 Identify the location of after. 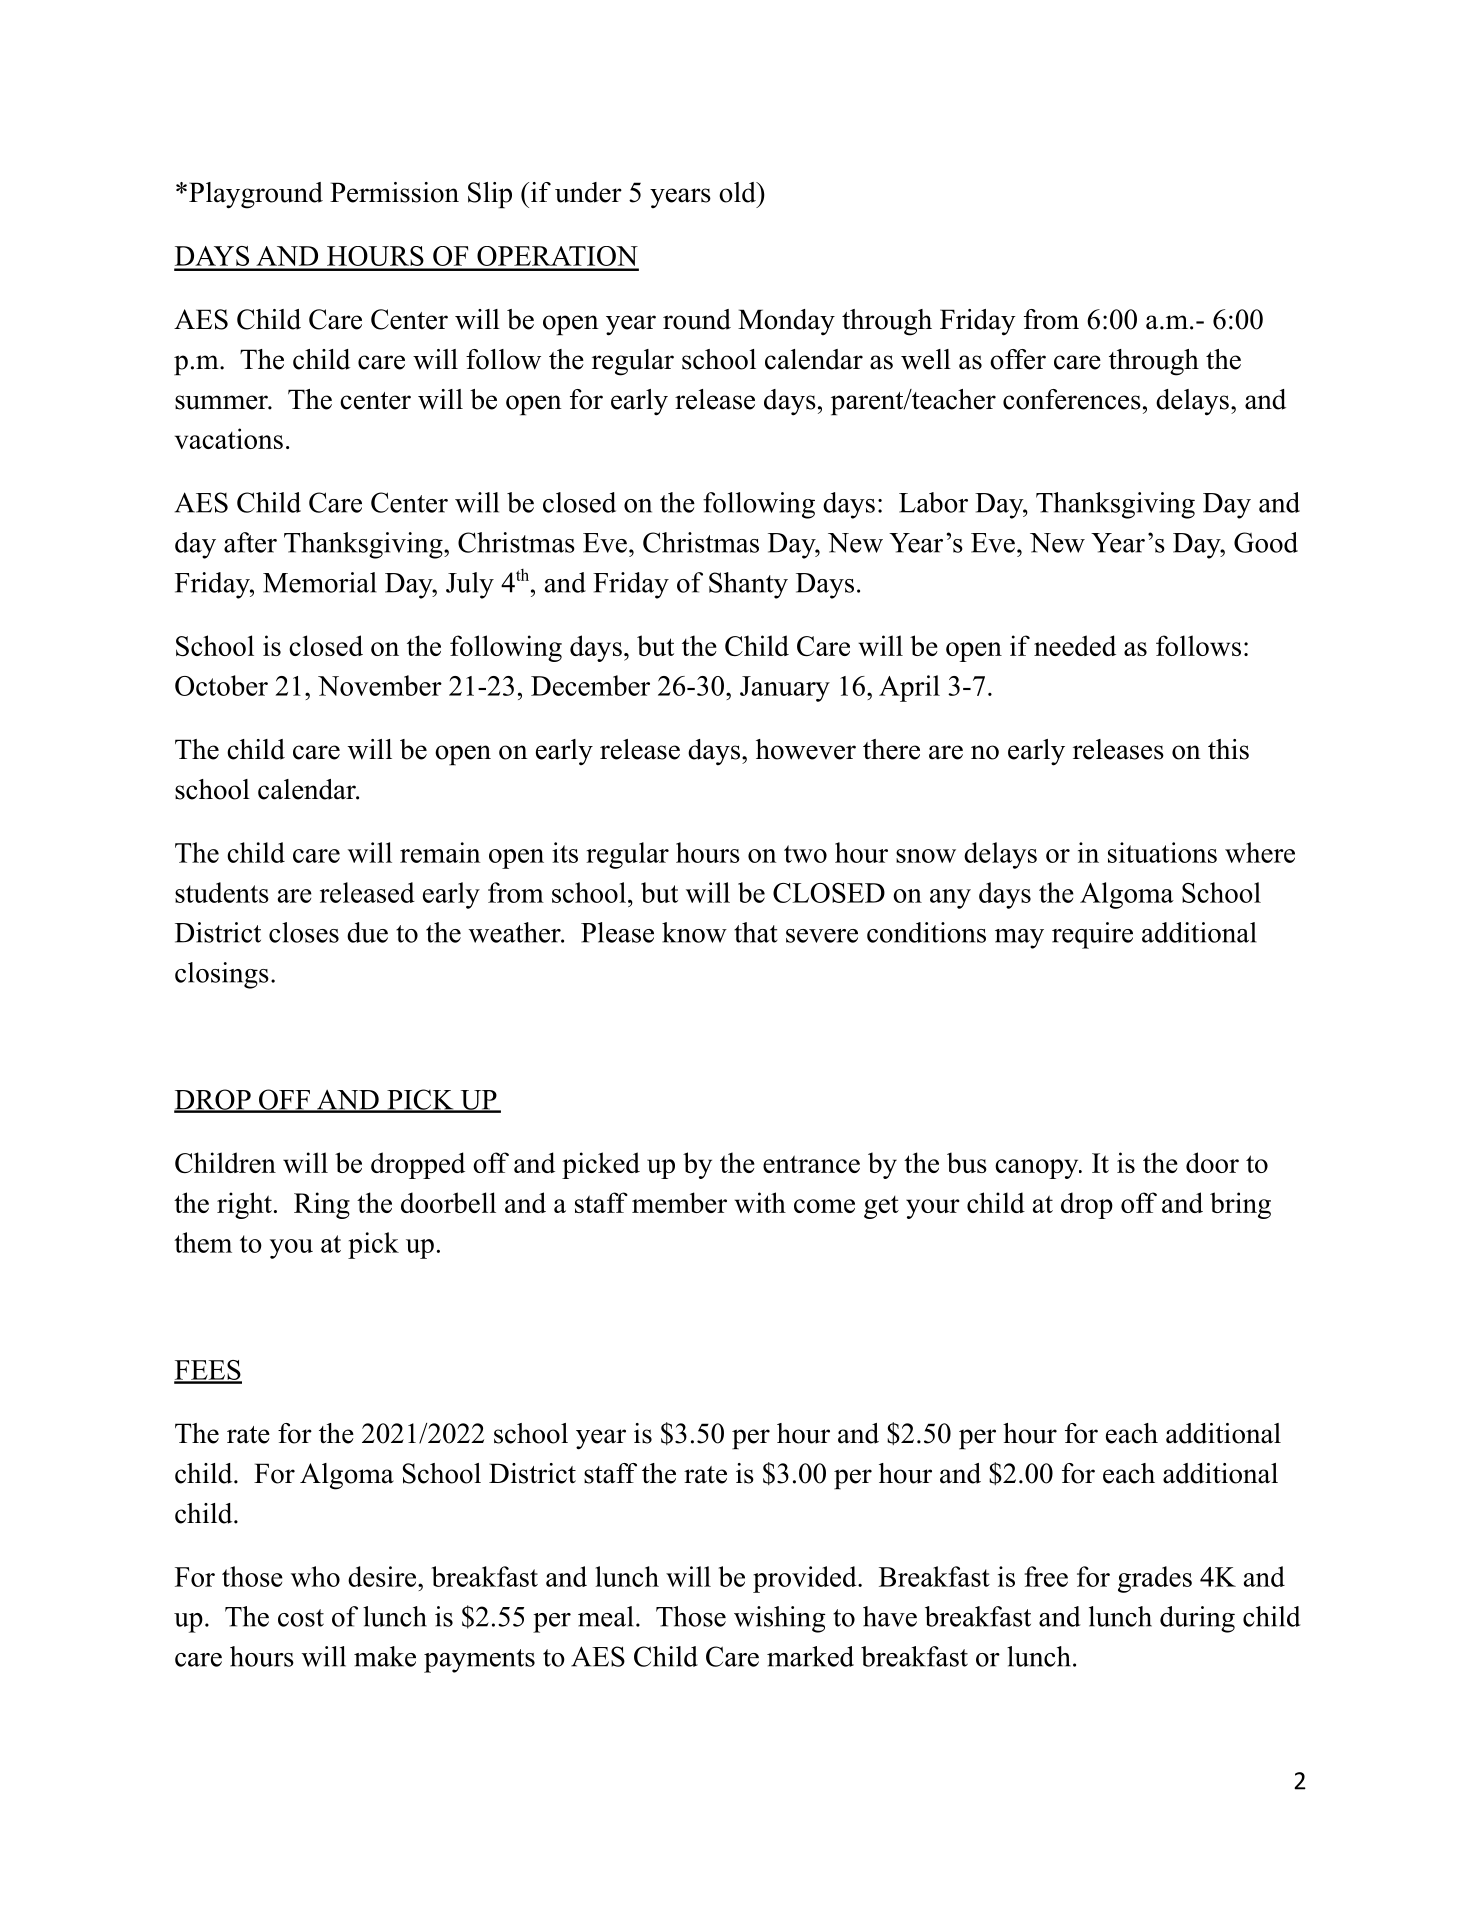
(250, 542).
